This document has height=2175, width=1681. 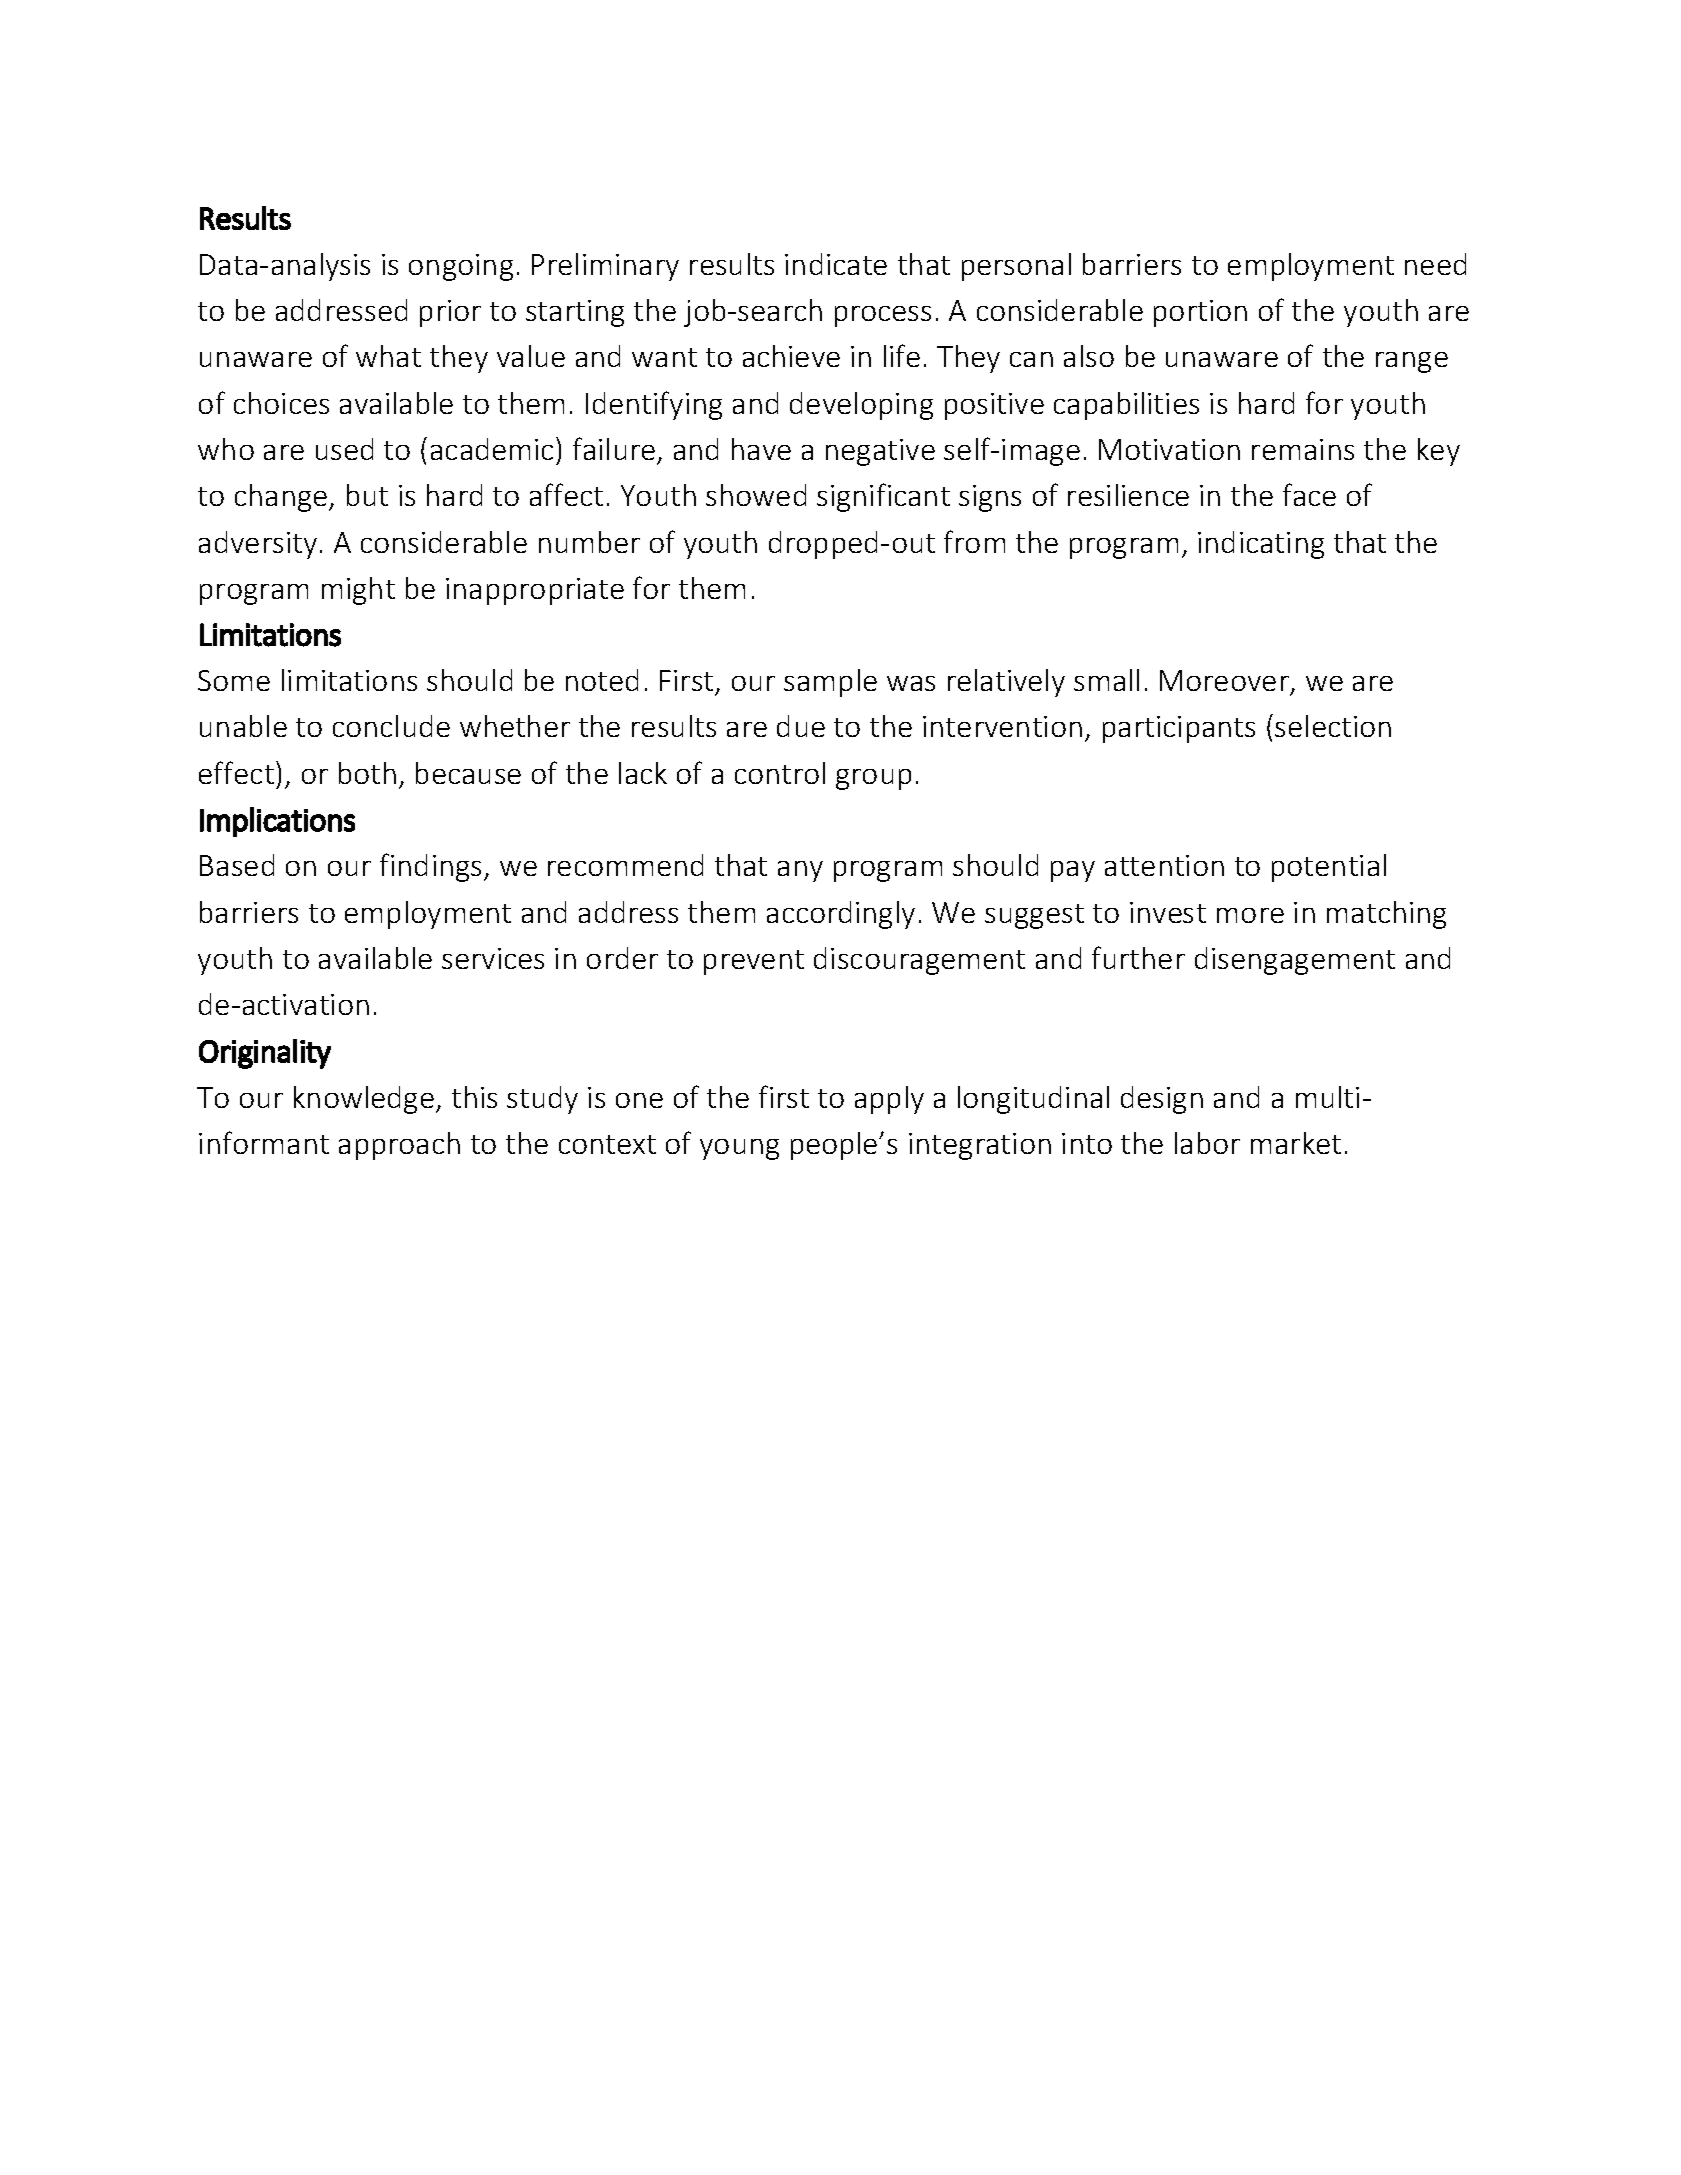 What do you see at coordinates (364, 1100) in the document?
I see `knowledge` at bounding box center [364, 1100].
